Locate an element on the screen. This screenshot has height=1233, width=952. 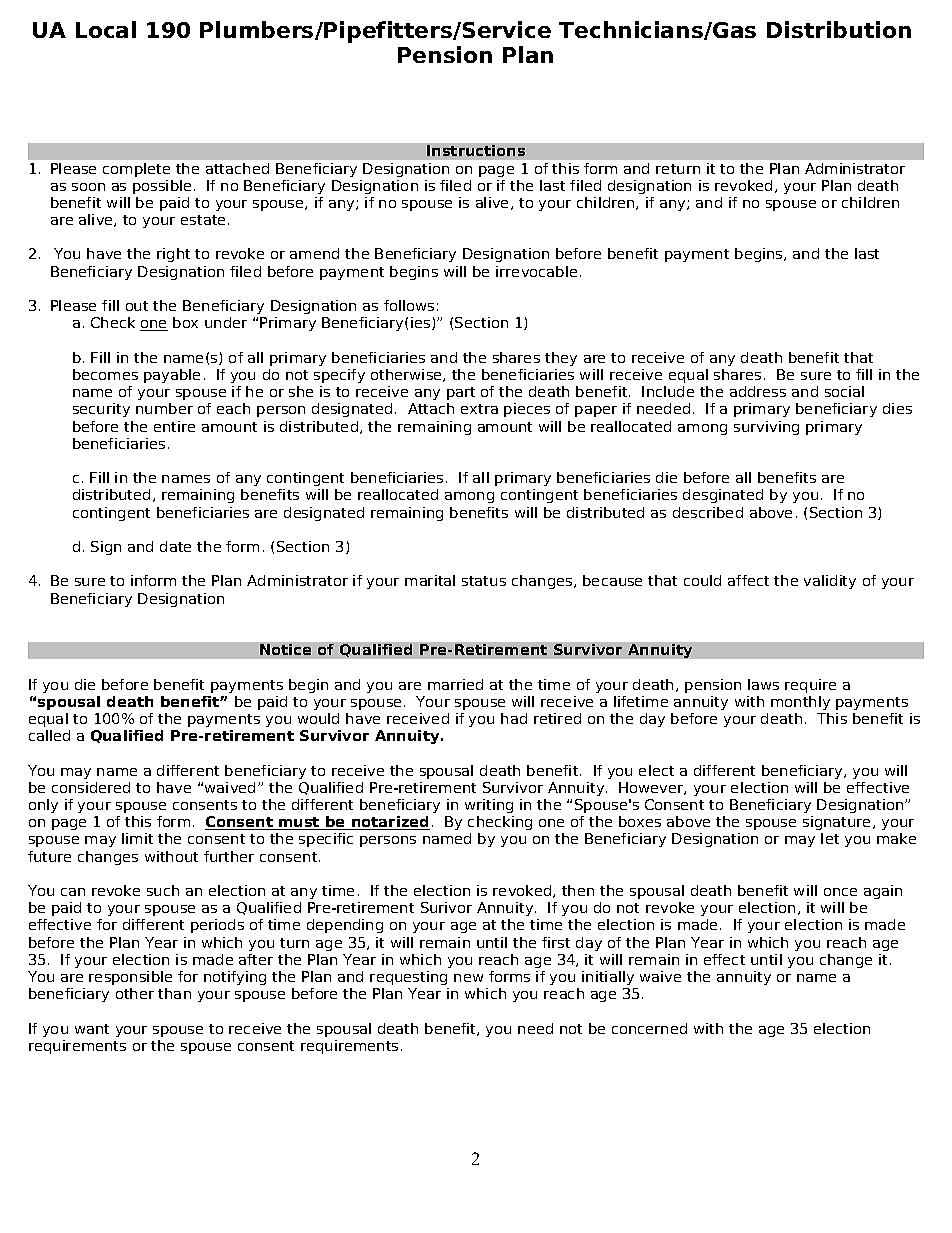
than is located at coordinates (174, 993).
